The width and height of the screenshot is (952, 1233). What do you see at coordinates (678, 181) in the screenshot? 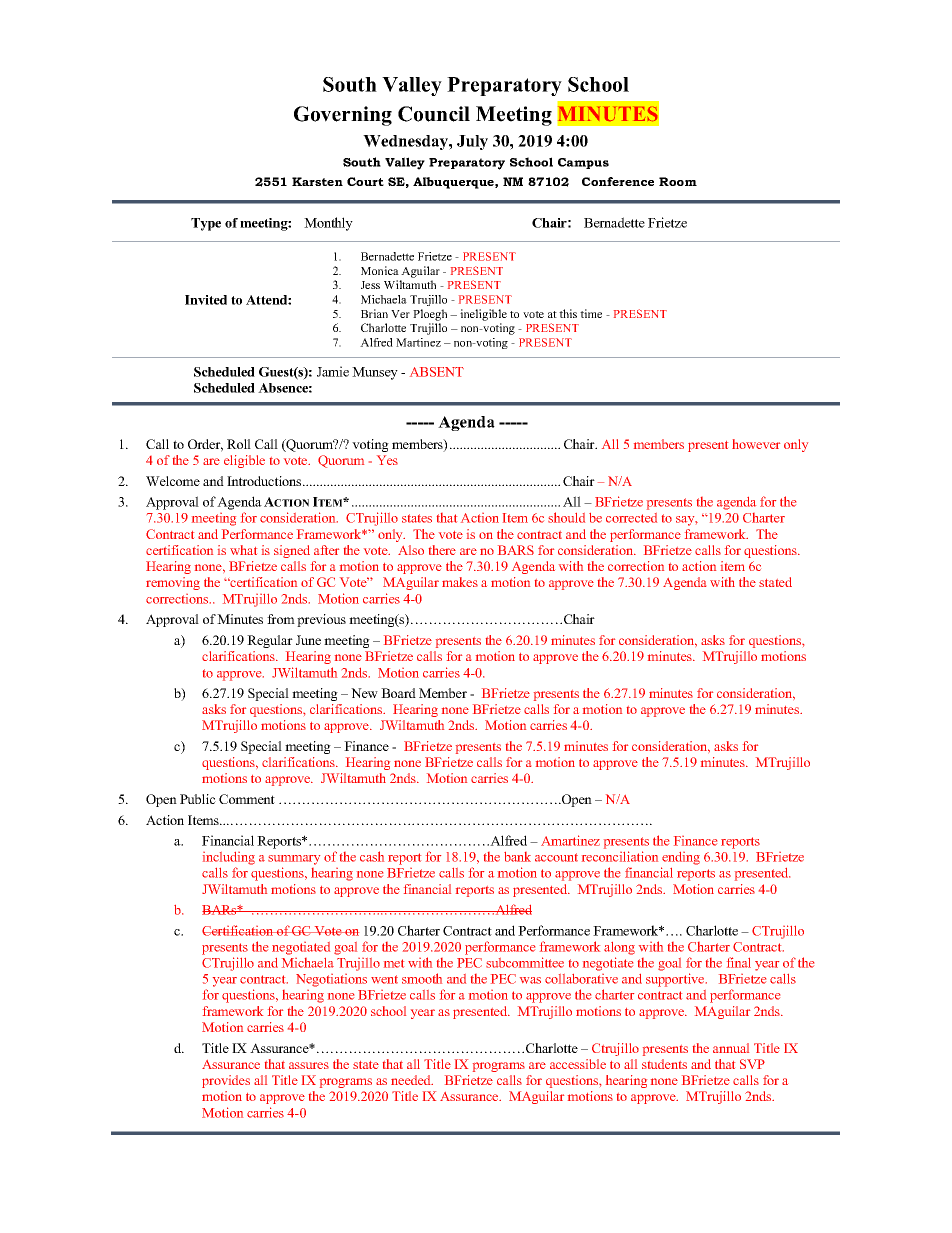
I see `Room` at bounding box center [678, 181].
